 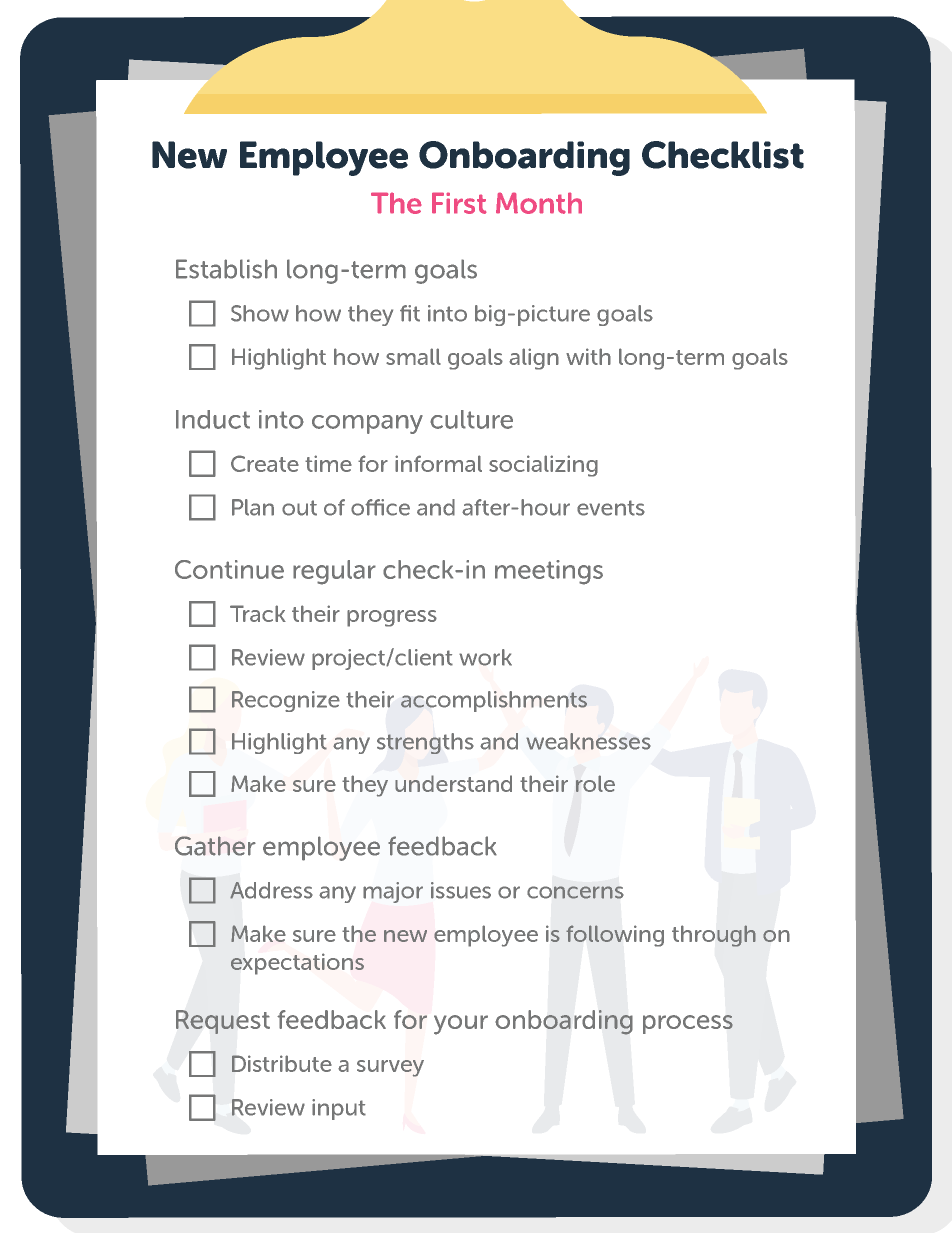 What do you see at coordinates (539, 203) in the page?
I see `Month` at bounding box center [539, 203].
